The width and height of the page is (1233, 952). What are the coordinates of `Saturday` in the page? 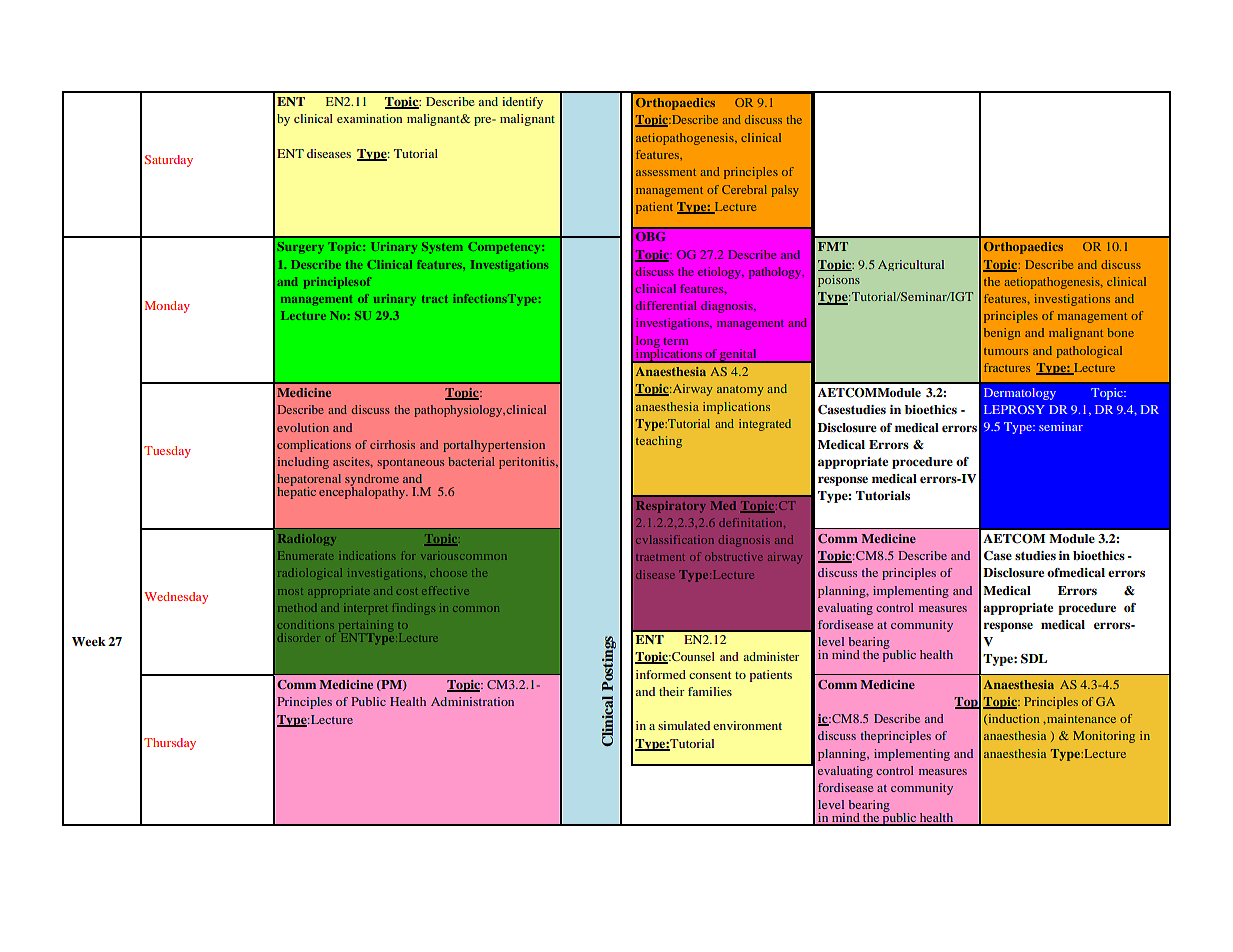 It's located at (168, 161).
